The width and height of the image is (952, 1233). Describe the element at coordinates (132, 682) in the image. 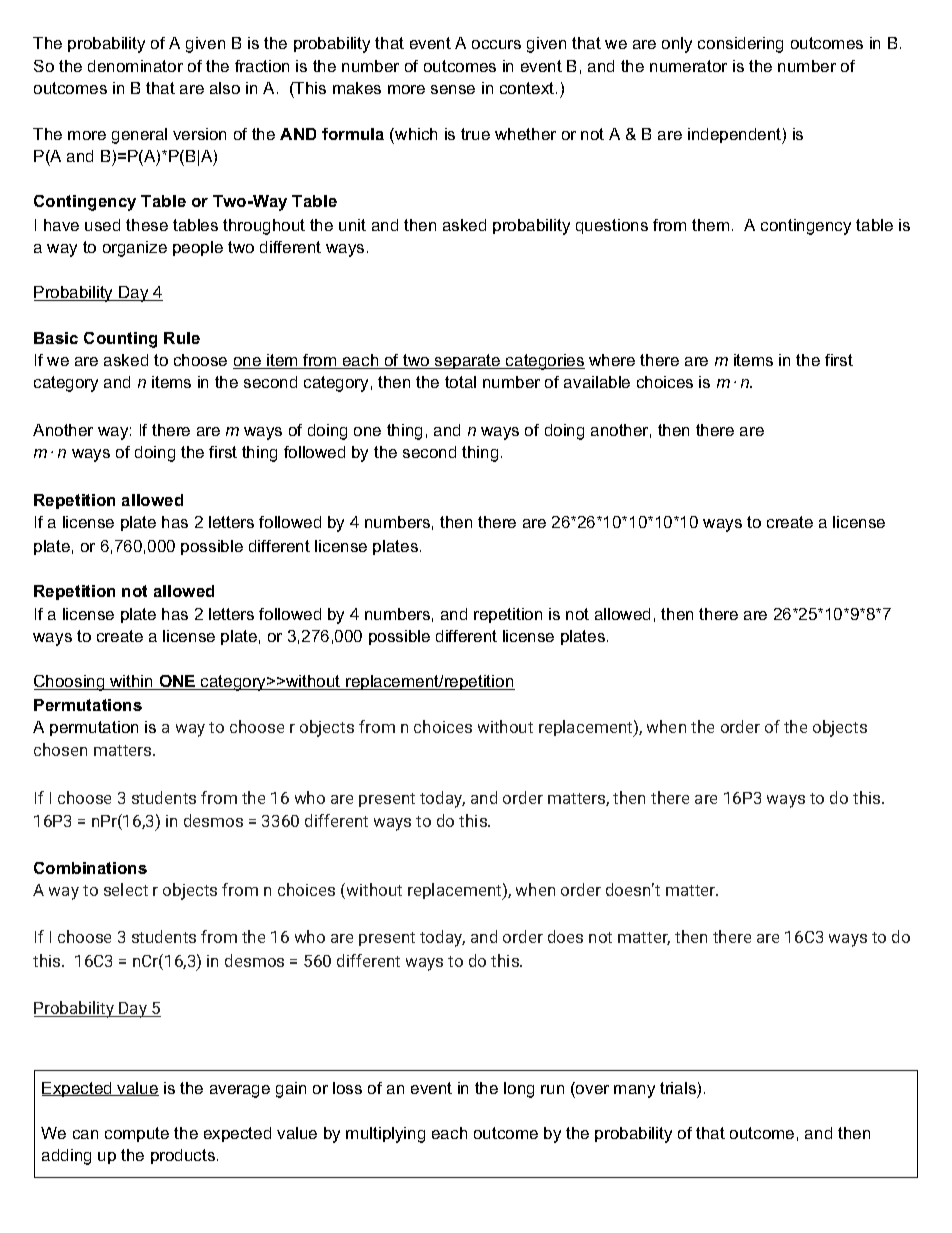

I see `within` at that location.
